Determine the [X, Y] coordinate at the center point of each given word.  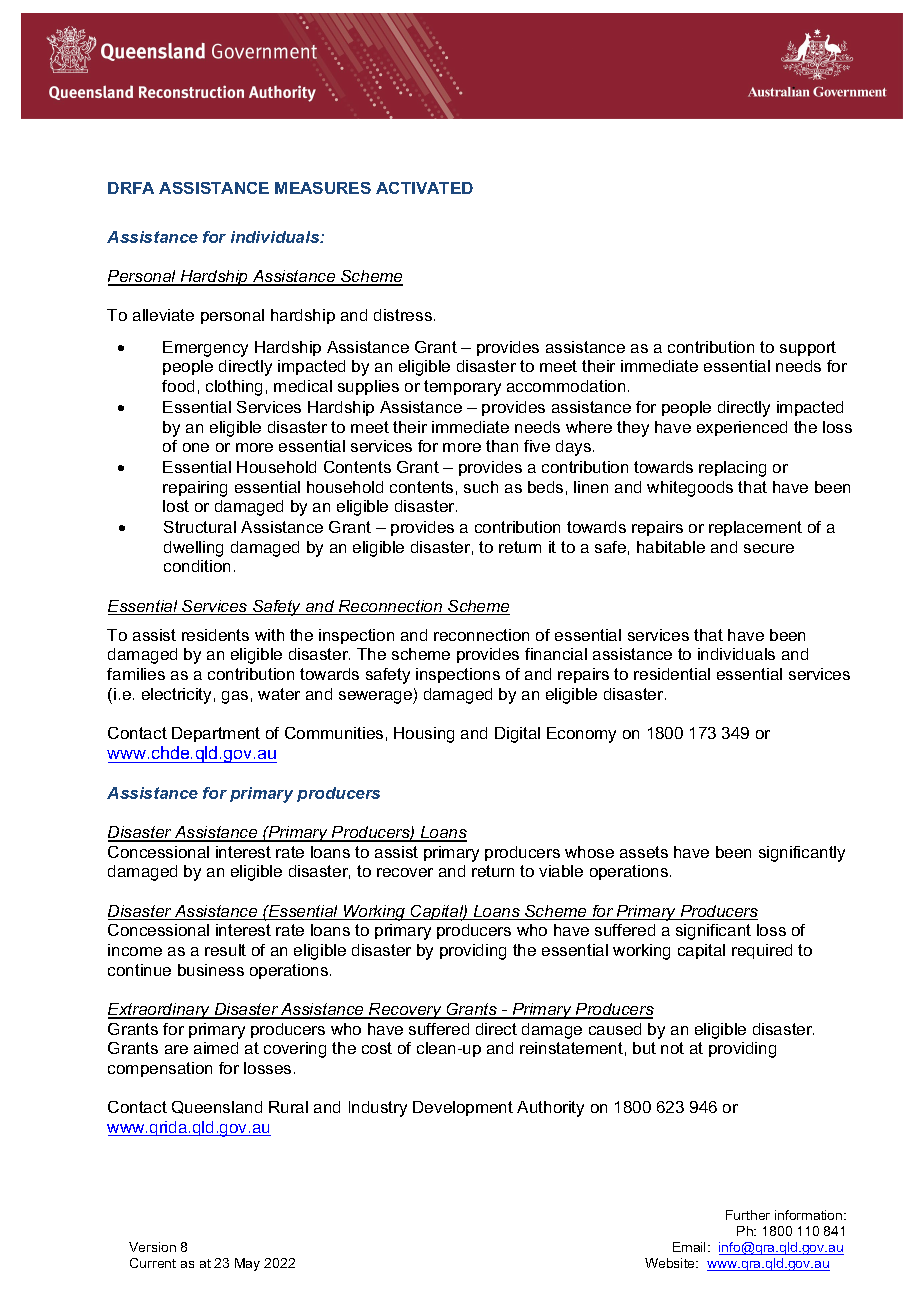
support [808, 348]
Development [463, 1108]
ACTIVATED [424, 188]
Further [748, 1215]
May [247, 1264]
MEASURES [323, 188]
